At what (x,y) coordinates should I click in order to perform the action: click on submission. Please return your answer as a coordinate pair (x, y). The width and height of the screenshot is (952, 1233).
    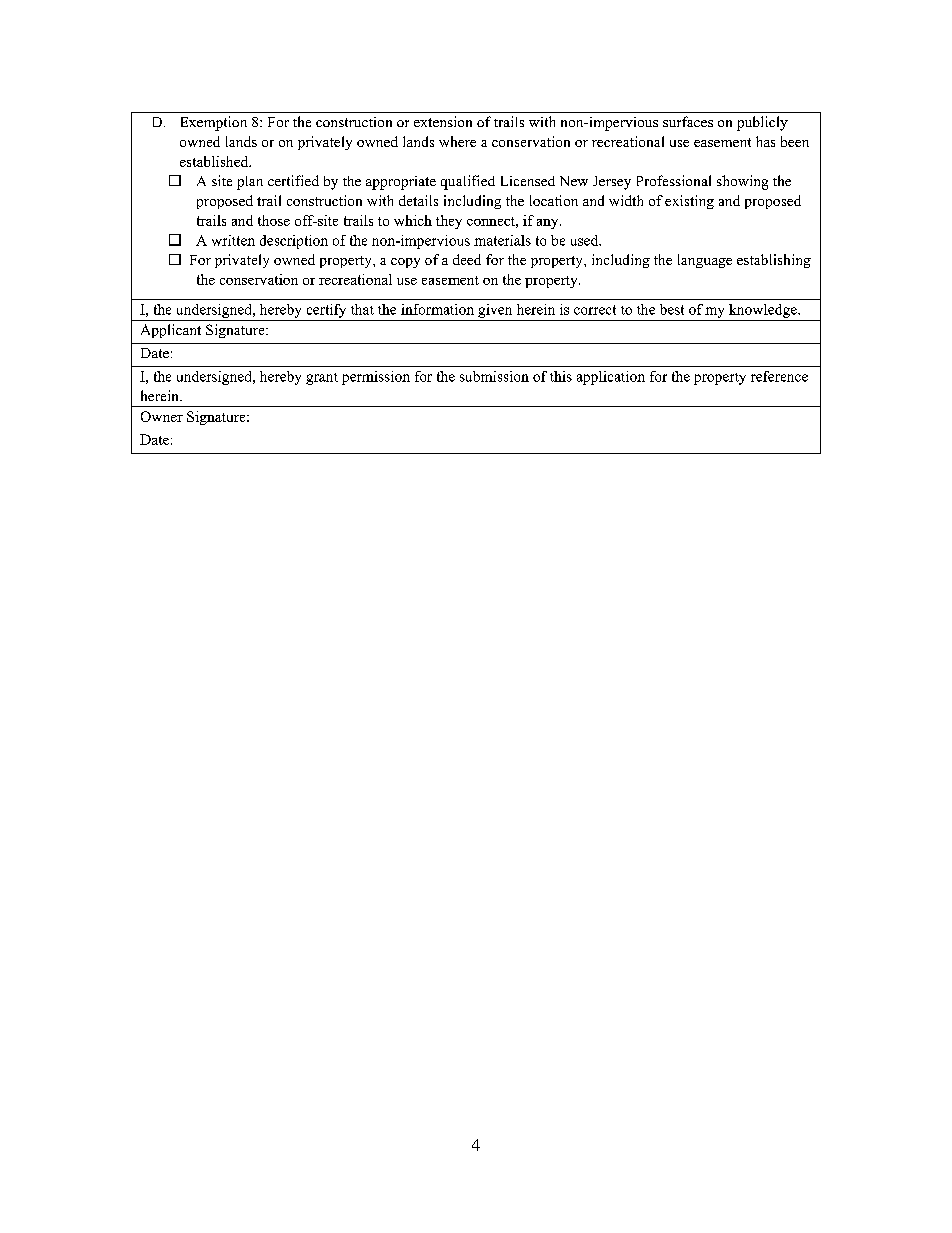
    Looking at the image, I should click on (494, 376).
